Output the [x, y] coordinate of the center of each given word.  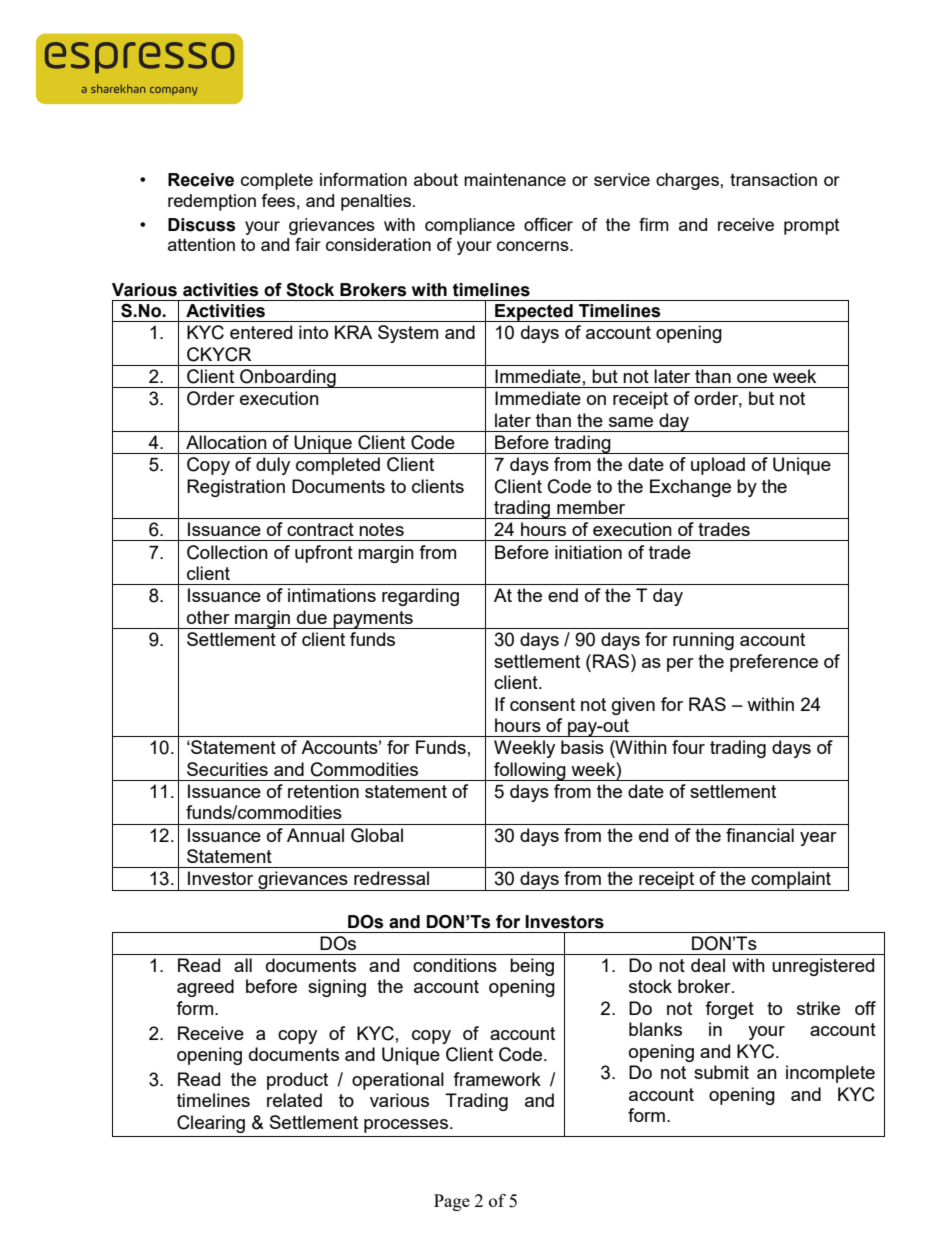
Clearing [211, 1124]
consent [542, 704]
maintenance [515, 179]
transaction [773, 179]
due [312, 617]
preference [774, 663]
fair [308, 244]
